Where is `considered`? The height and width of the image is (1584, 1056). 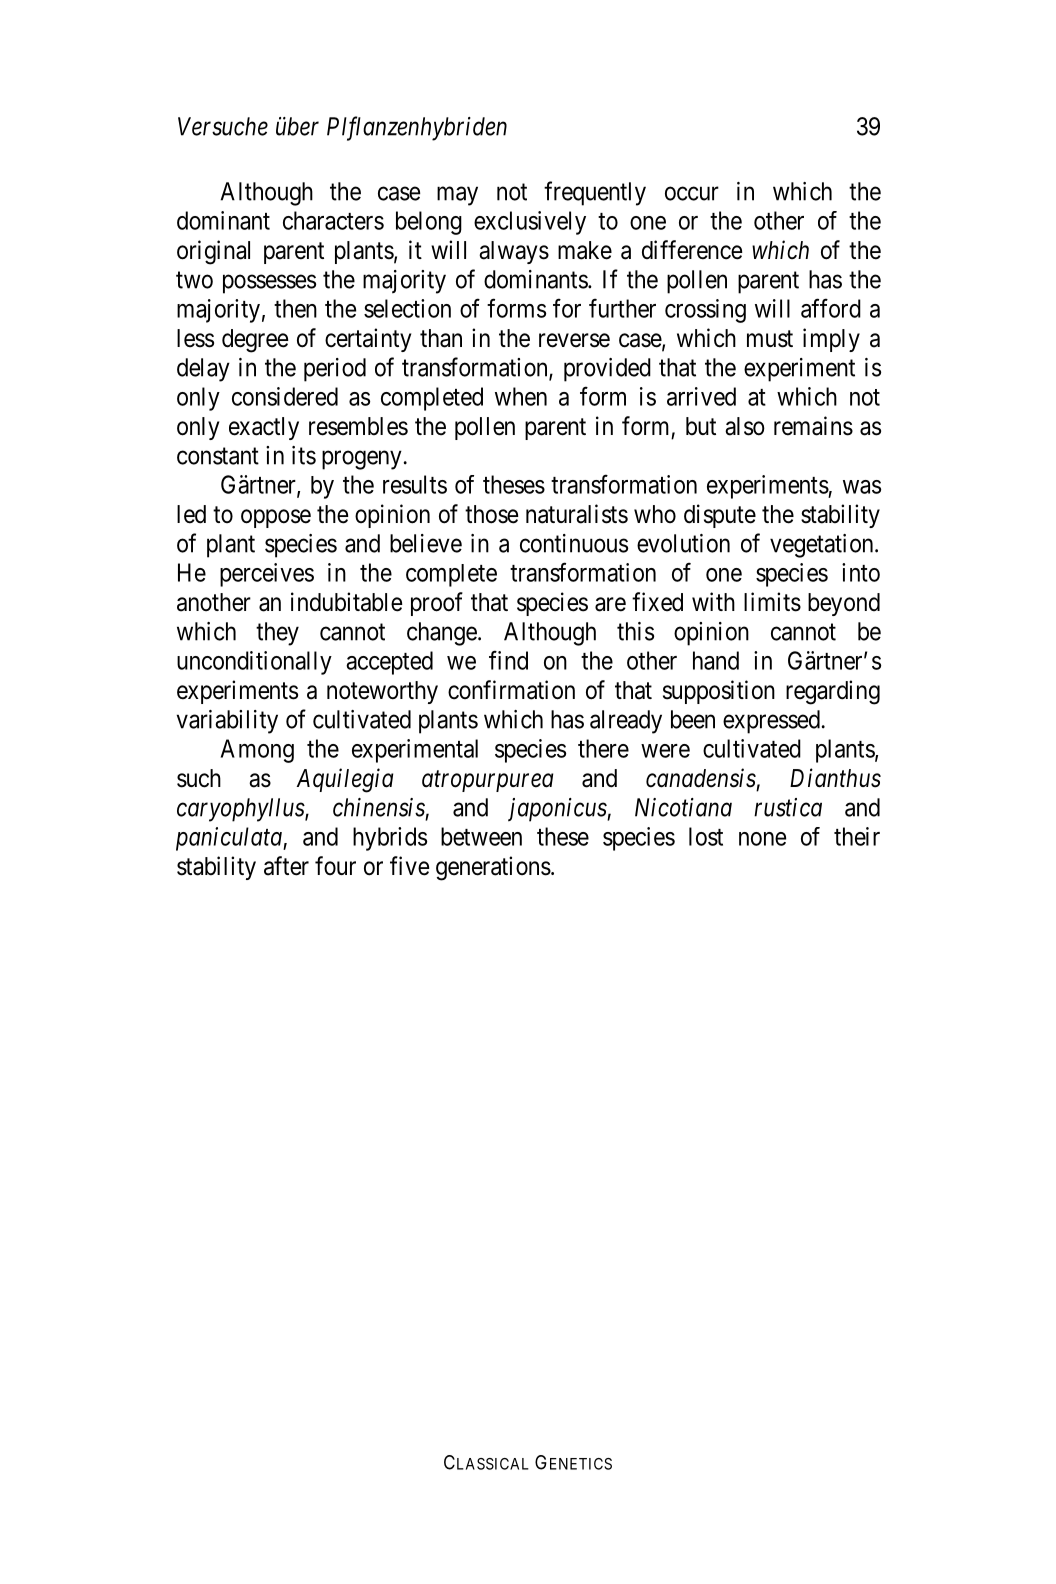
considered is located at coordinates (285, 396).
